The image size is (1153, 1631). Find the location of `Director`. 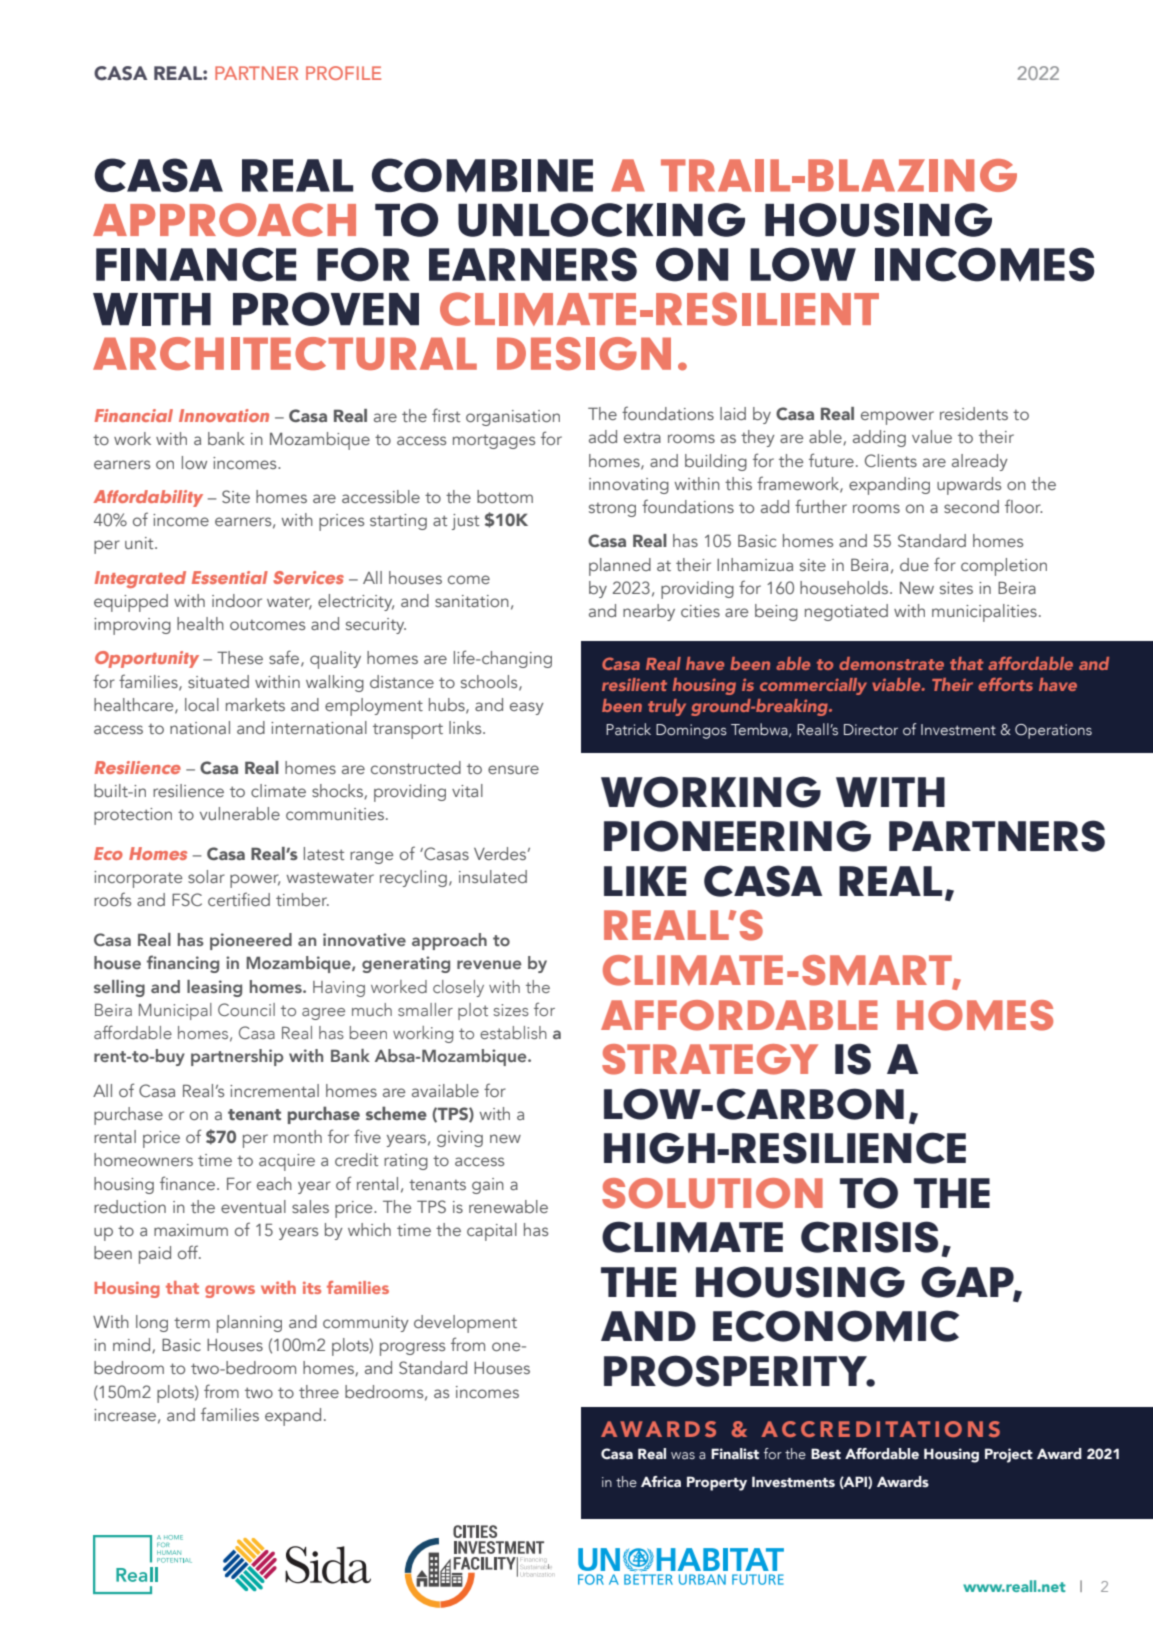

Director is located at coordinates (871, 730).
